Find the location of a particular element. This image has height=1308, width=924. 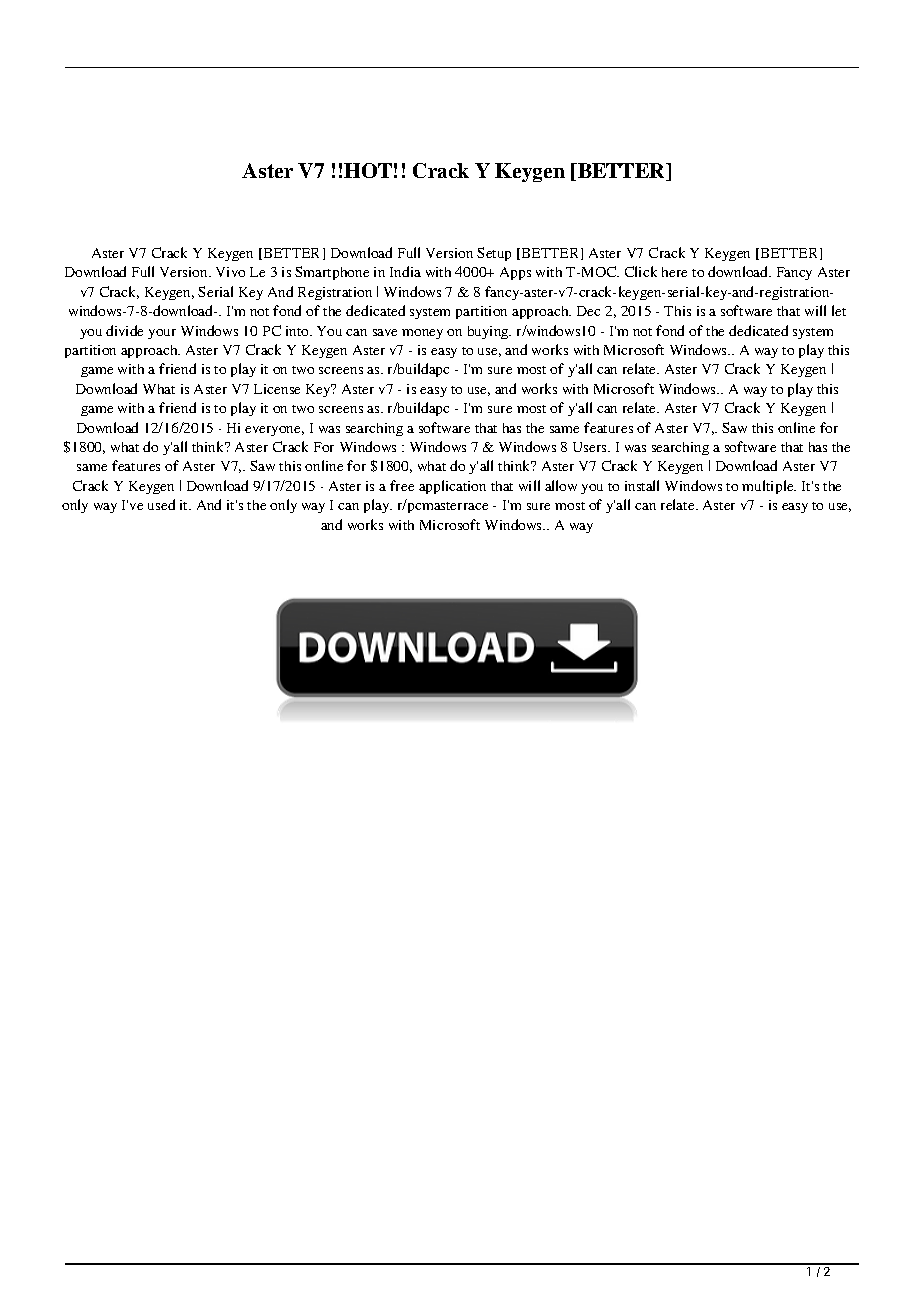

Dec is located at coordinates (588, 311).
